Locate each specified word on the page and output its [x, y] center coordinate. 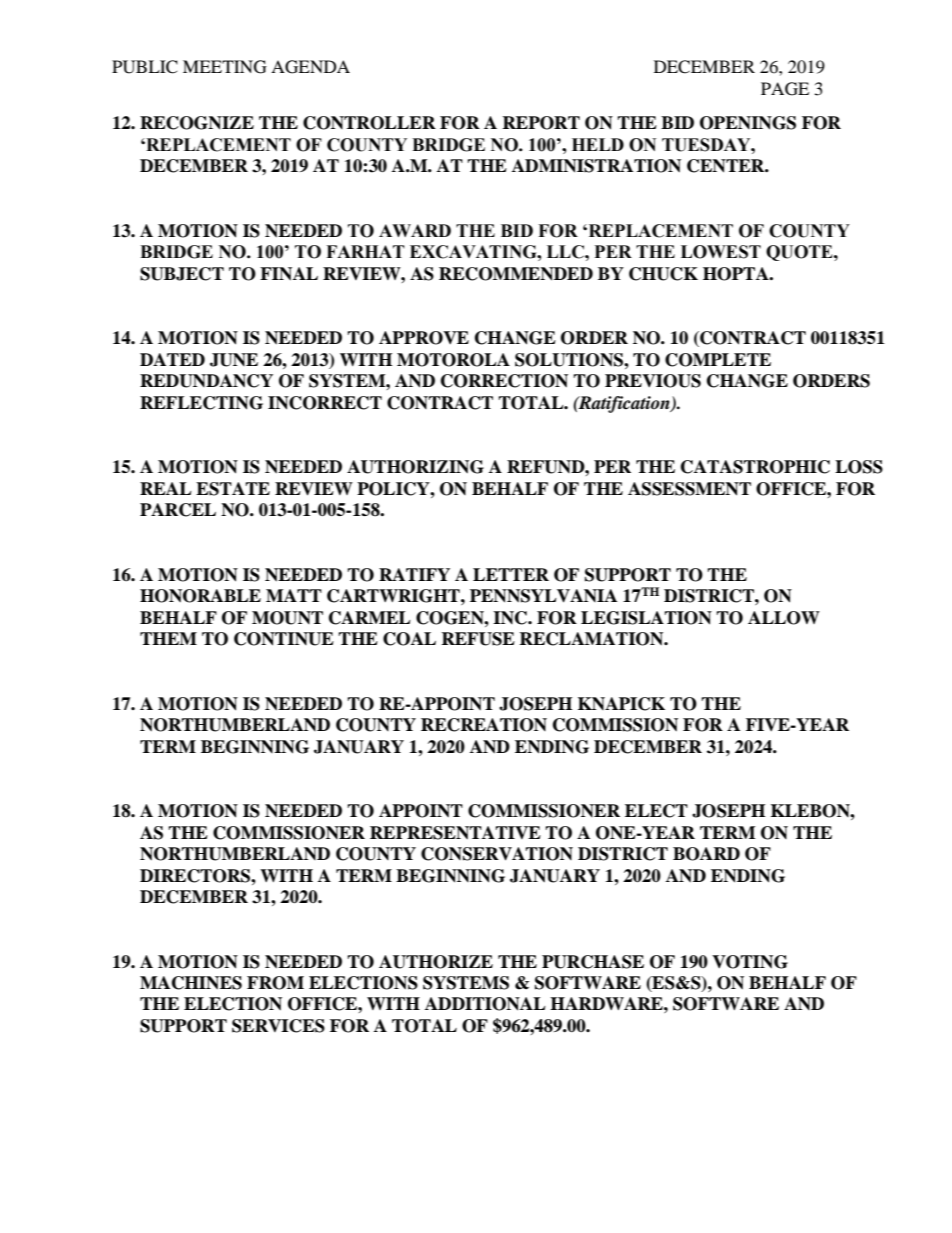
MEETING [225, 67]
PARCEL [178, 510]
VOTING [750, 962]
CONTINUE [284, 639]
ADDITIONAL [485, 1004]
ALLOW [784, 618]
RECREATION [484, 725]
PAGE [785, 89]
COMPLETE [718, 360]
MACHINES [191, 983]
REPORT [541, 123]
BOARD [706, 854]
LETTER [511, 574]
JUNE [234, 360]
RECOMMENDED [516, 274]
